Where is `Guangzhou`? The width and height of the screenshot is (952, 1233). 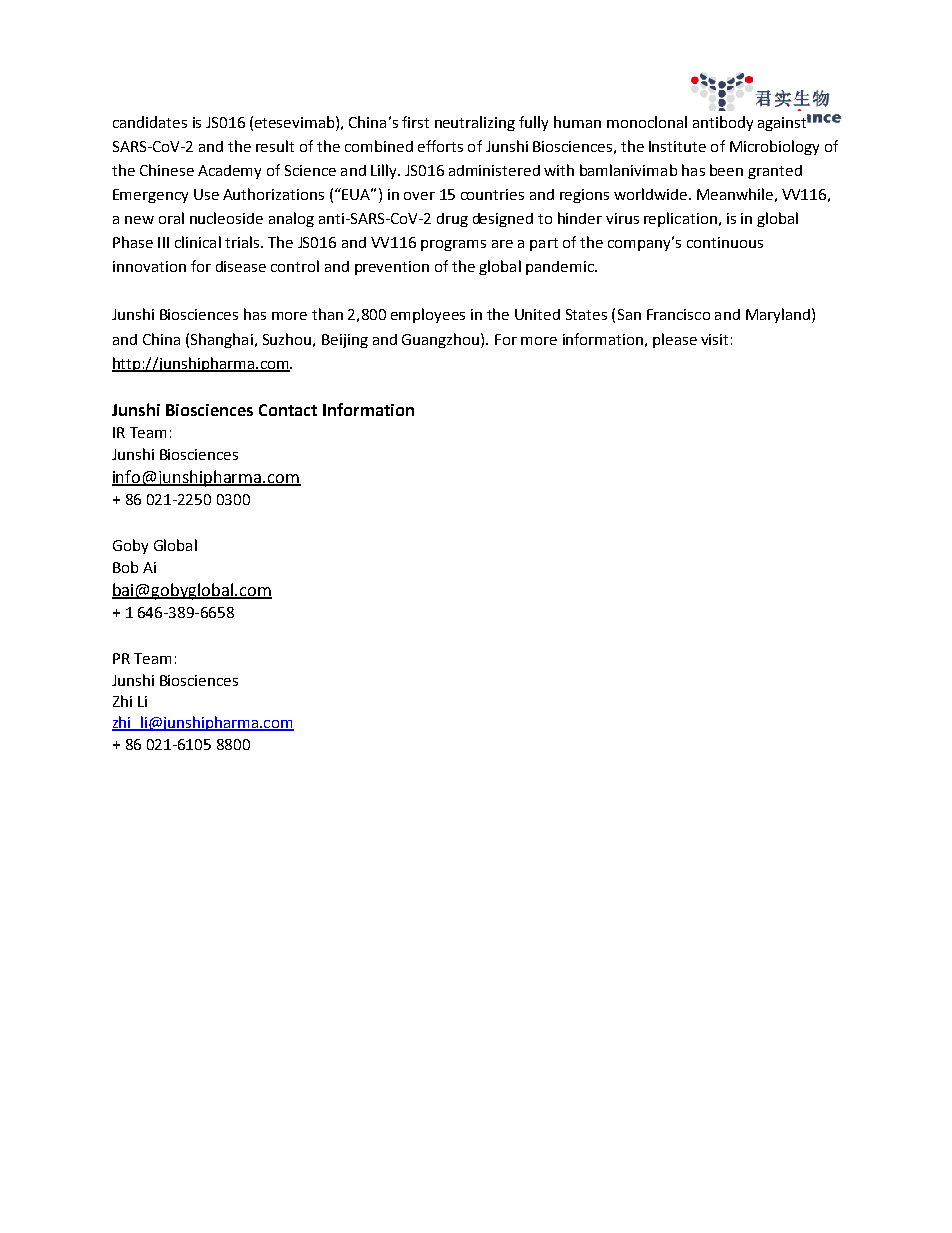 Guangzhou is located at coordinates (440, 340).
